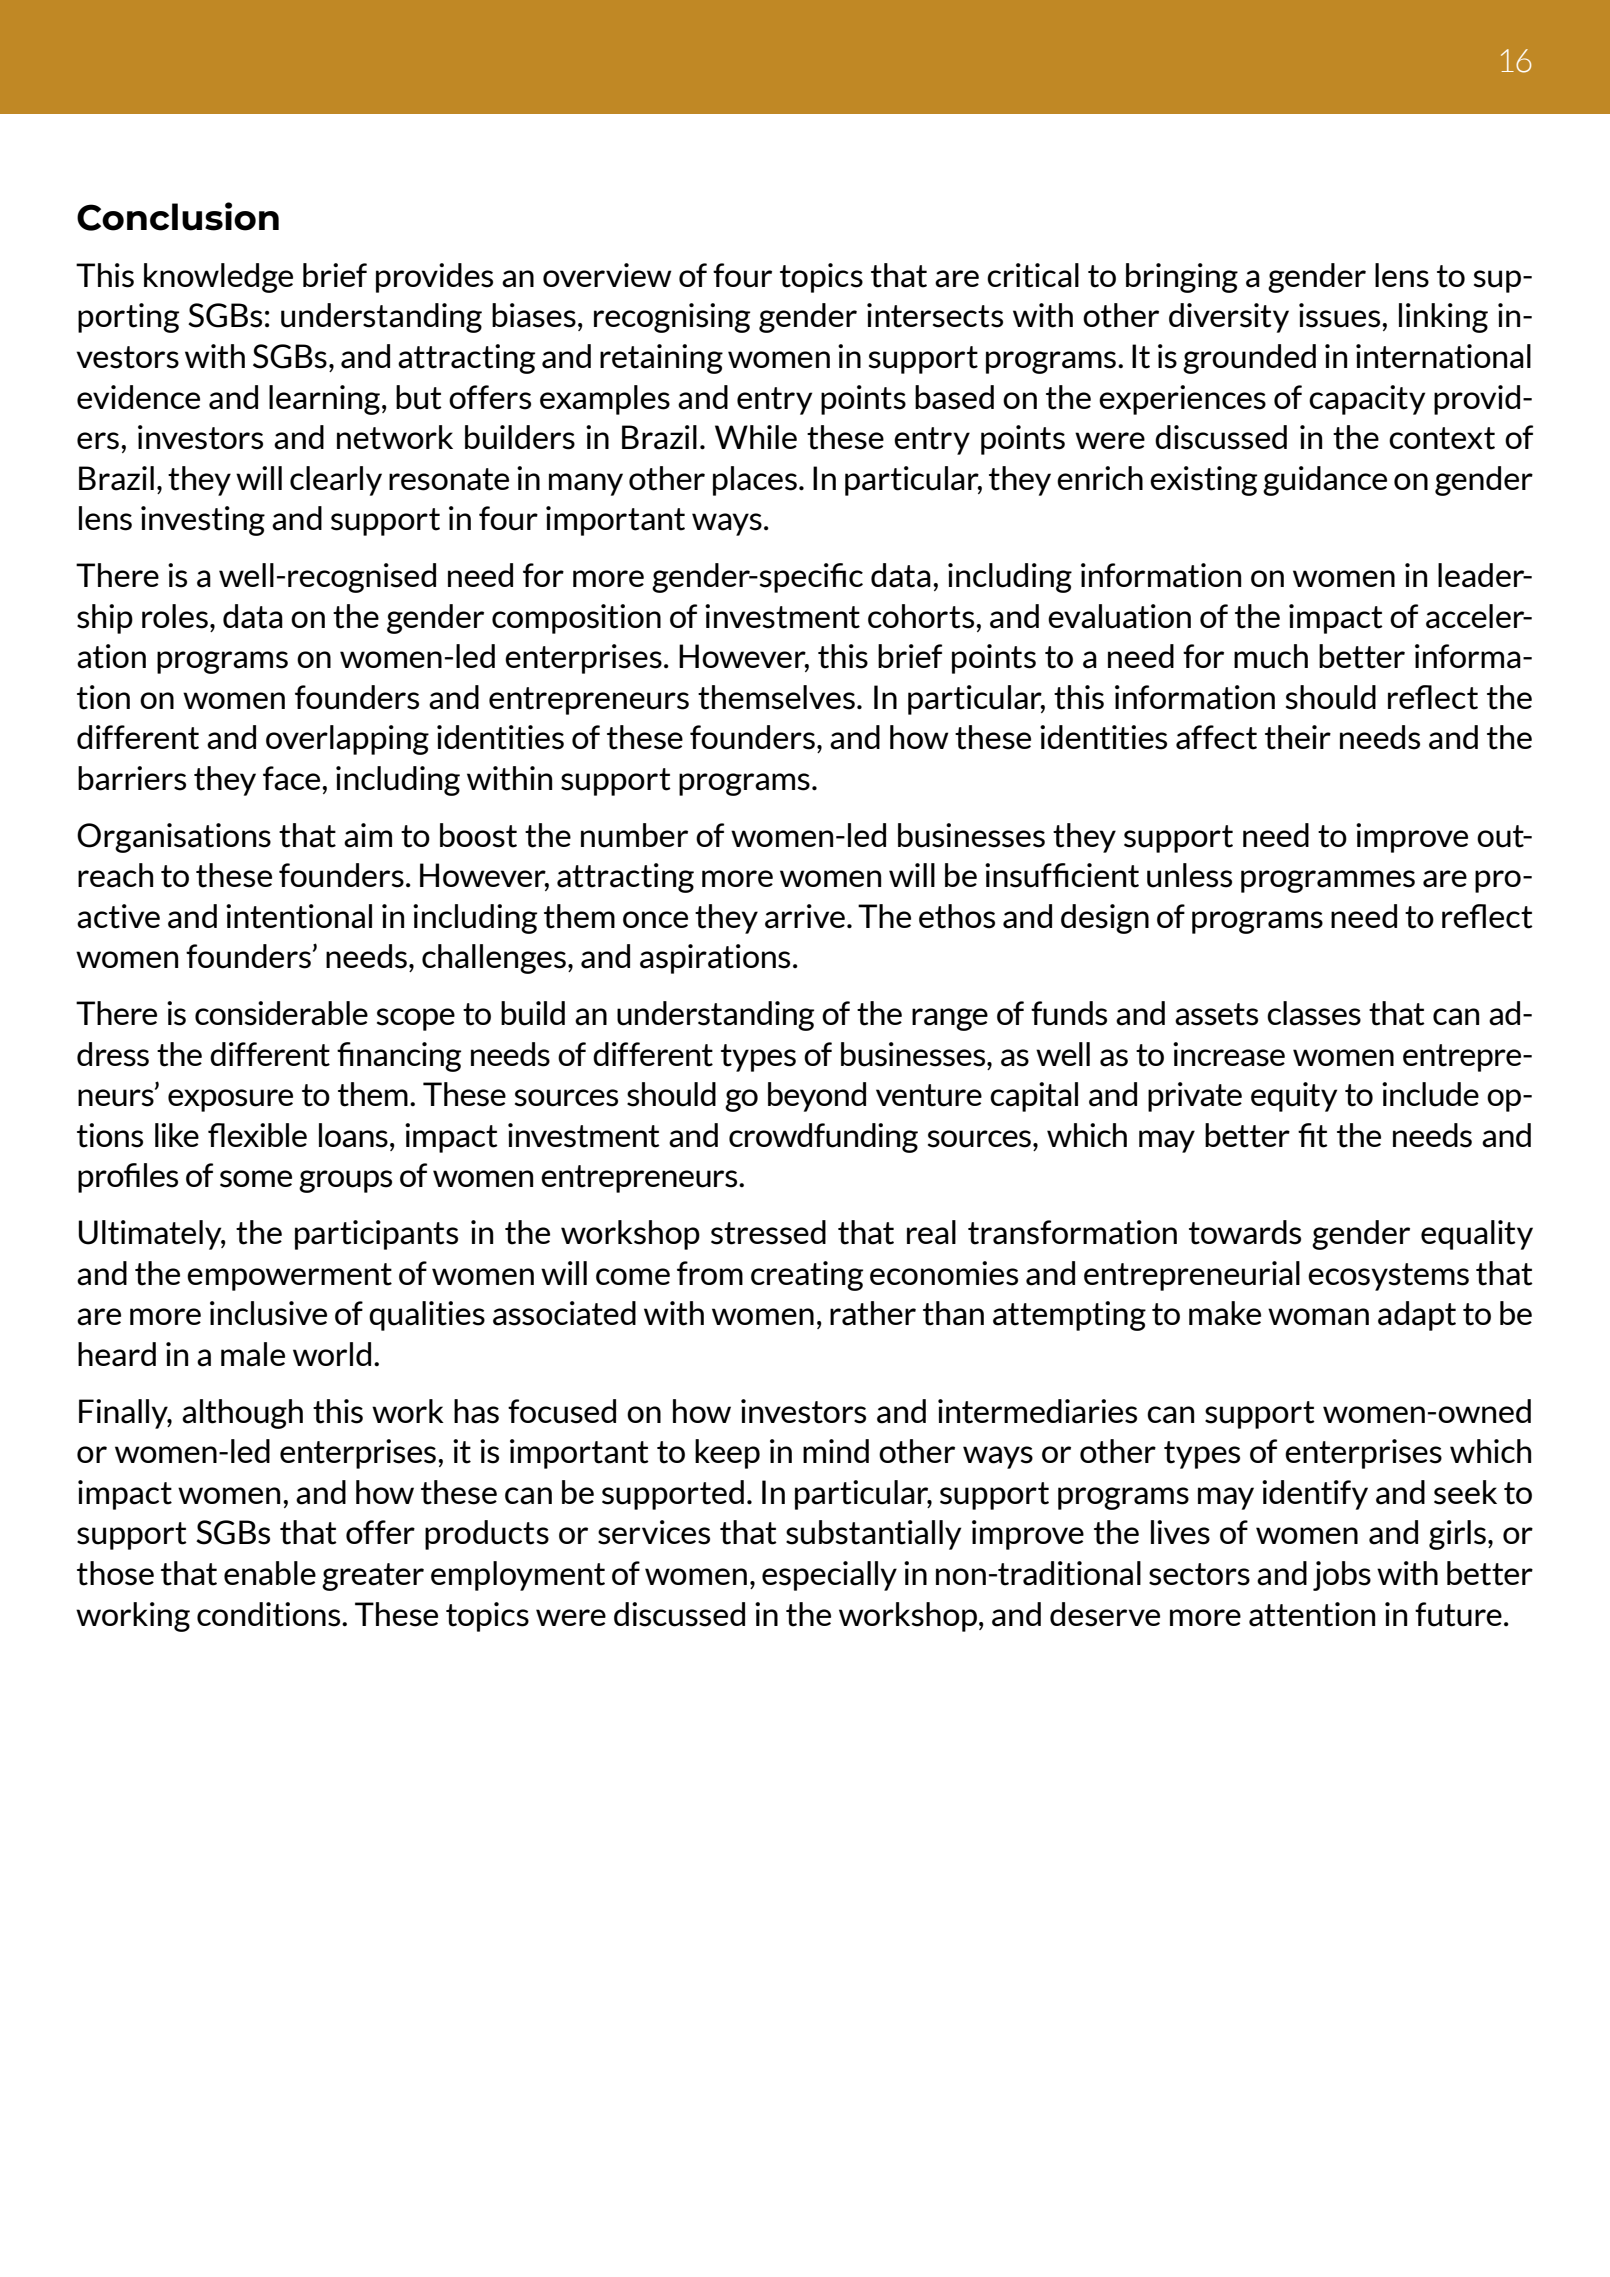 The width and height of the screenshot is (1610, 2277). Describe the element at coordinates (1341, 315) in the screenshot. I see `issues` at that location.
